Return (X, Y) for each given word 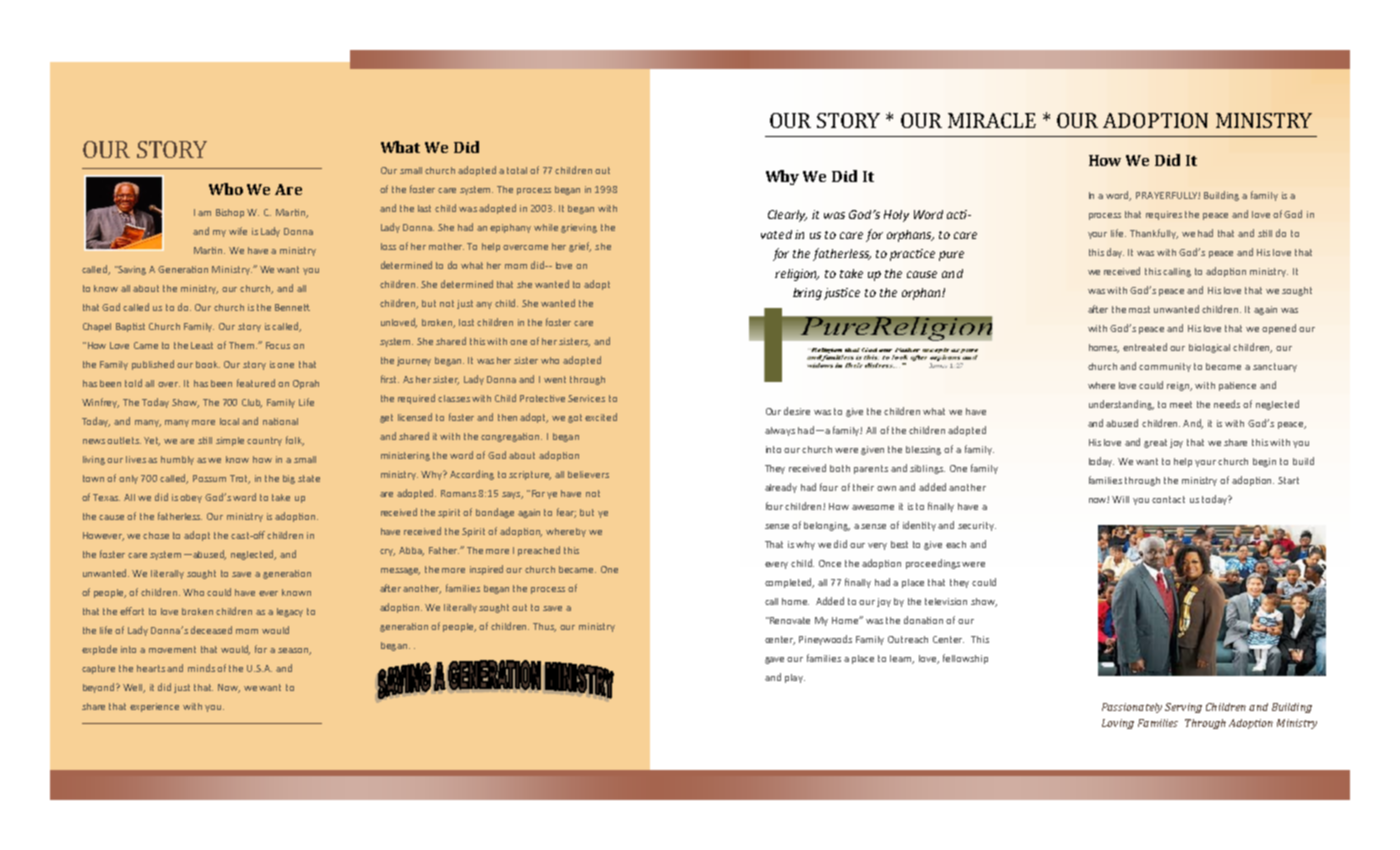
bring (807, 294)
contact (1168, 499)
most (1139, 309)
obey (191, 498)
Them (243, 345)
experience (154, 707)
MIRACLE (992, 120)
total (517, 170)
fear (566, 513)
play (795, 678)
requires (1164, 215)
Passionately (1132, 708)
